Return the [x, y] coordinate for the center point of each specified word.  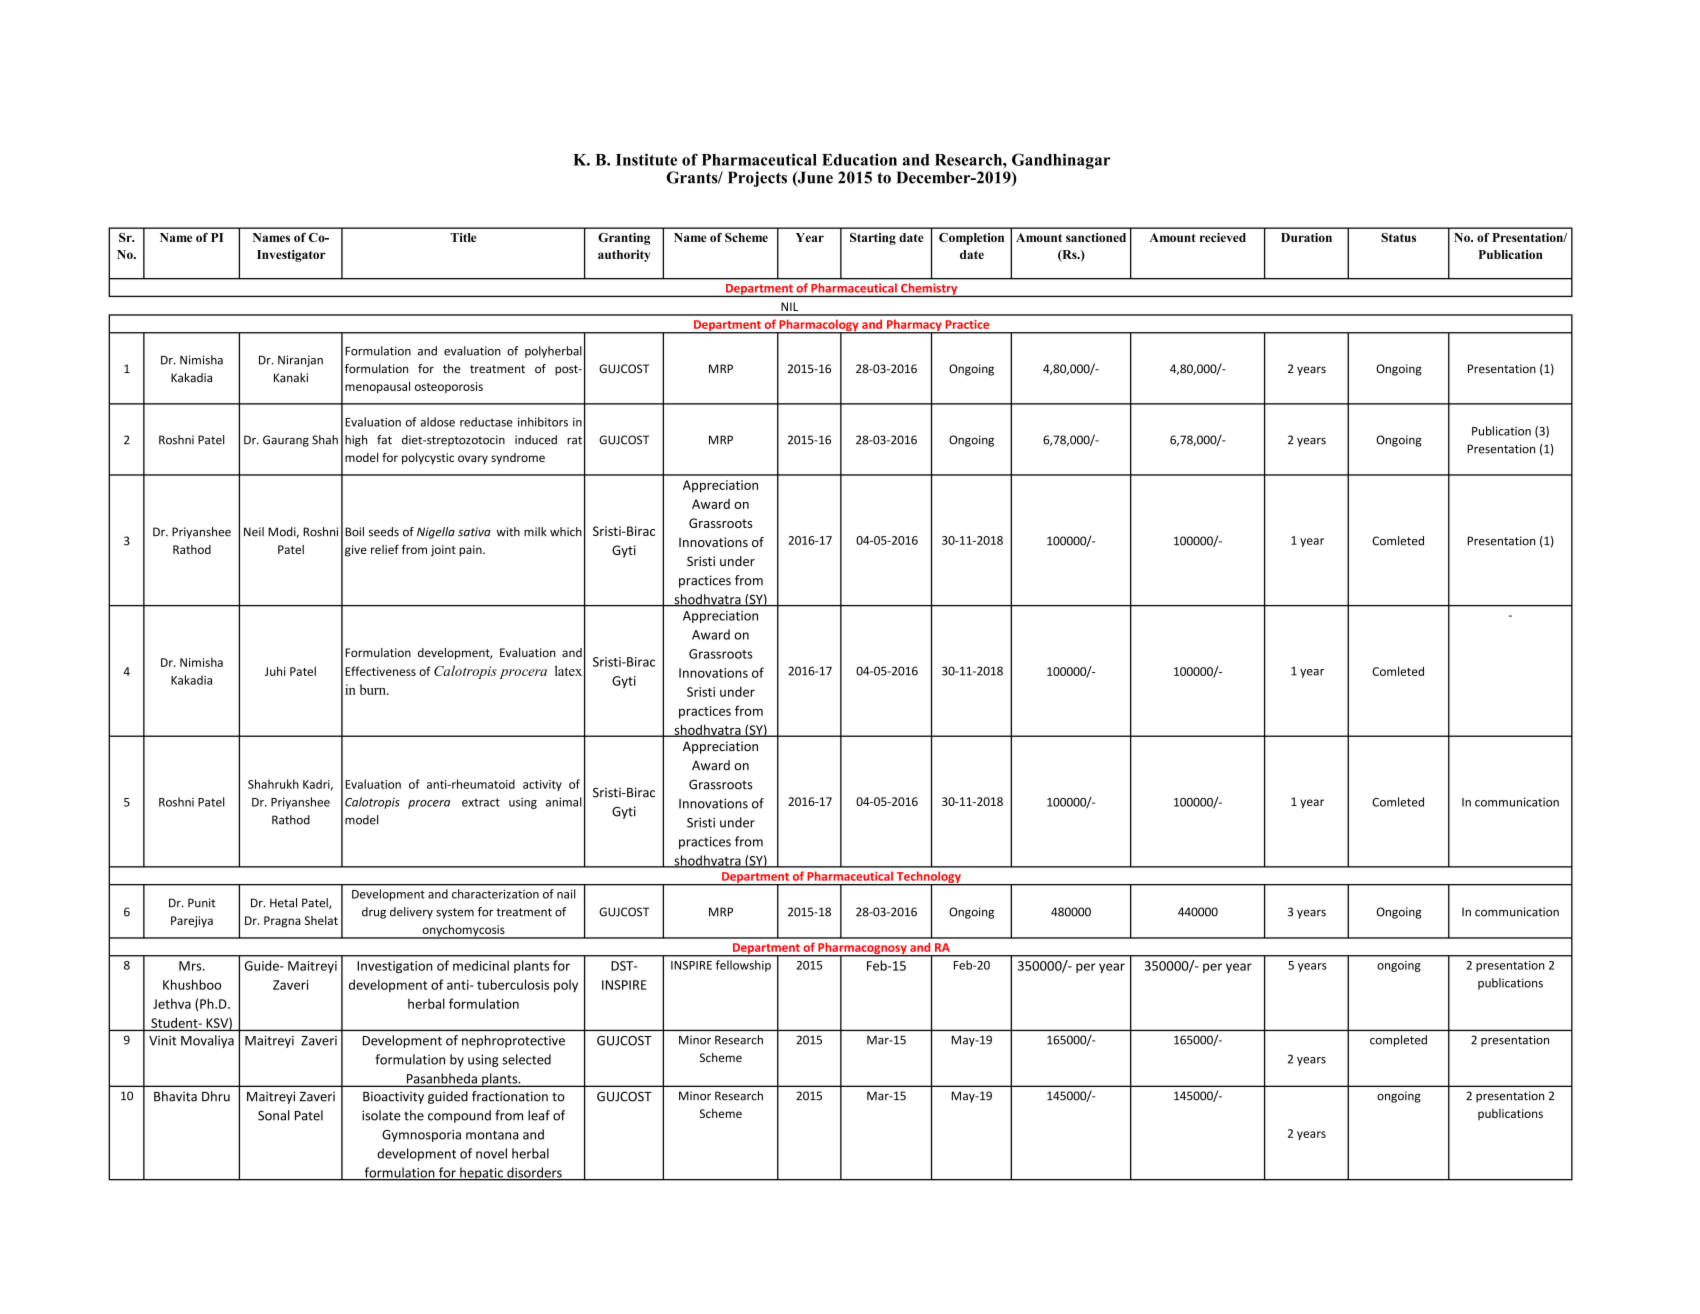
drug [374, 913]
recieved [1223, 237]
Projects [757, 179]
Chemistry [929, 290]
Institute [646, 159]
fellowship [743, 966]
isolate [381, 1115]
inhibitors [543, 422]
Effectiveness [380, 671]
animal [564, 802]
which [566, 532]
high [356, 441]
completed [1398, 1041]
